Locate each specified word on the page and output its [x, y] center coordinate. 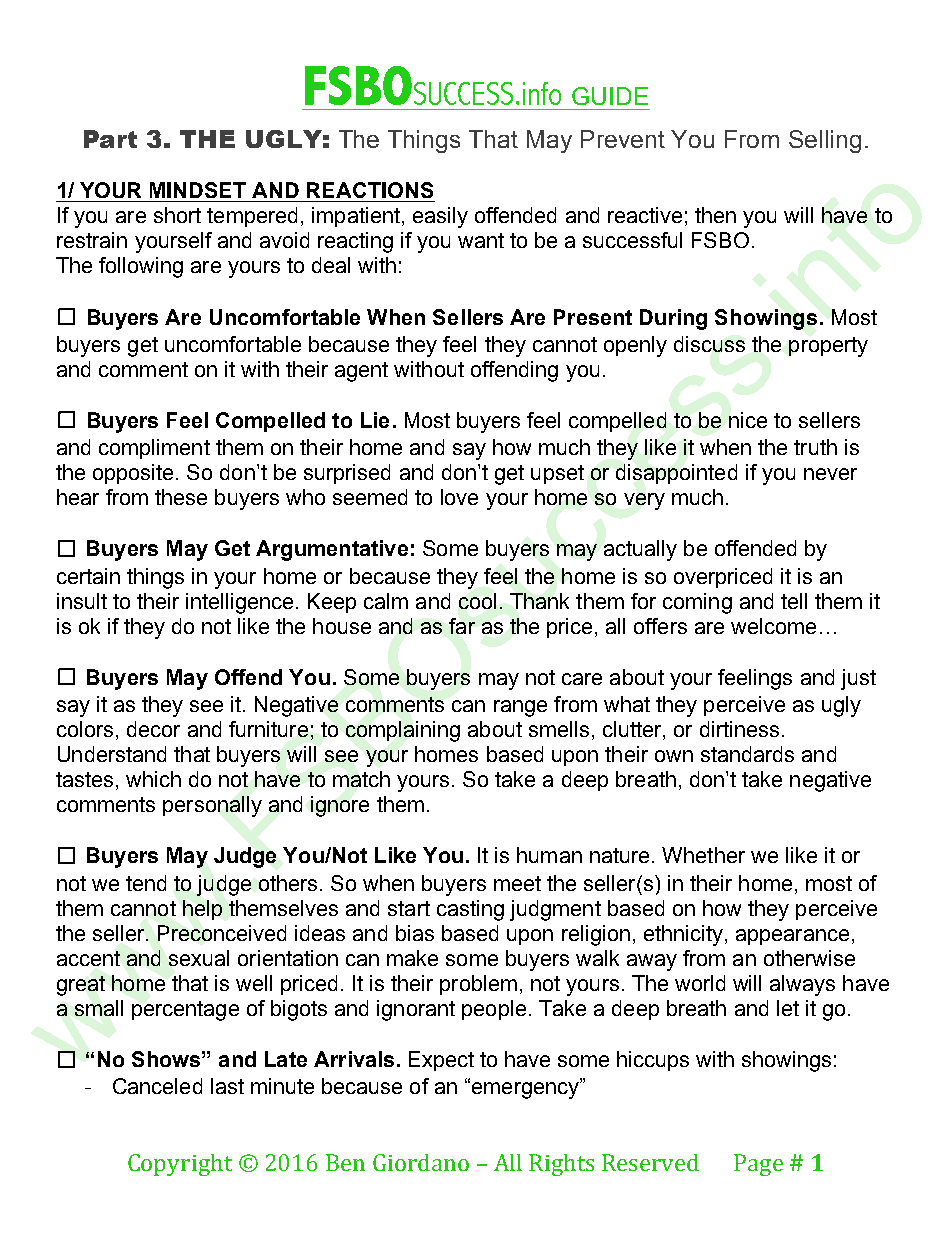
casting [470, 910]
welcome [773, 626]
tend [146, 883]
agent [361, 372]
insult [82, 601]
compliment [154, 449]
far [462, 626]
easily [440, 217]
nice [748, 420]
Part [110, 139]
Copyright [180, 1165]
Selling [825, 141]
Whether [703, 855]
